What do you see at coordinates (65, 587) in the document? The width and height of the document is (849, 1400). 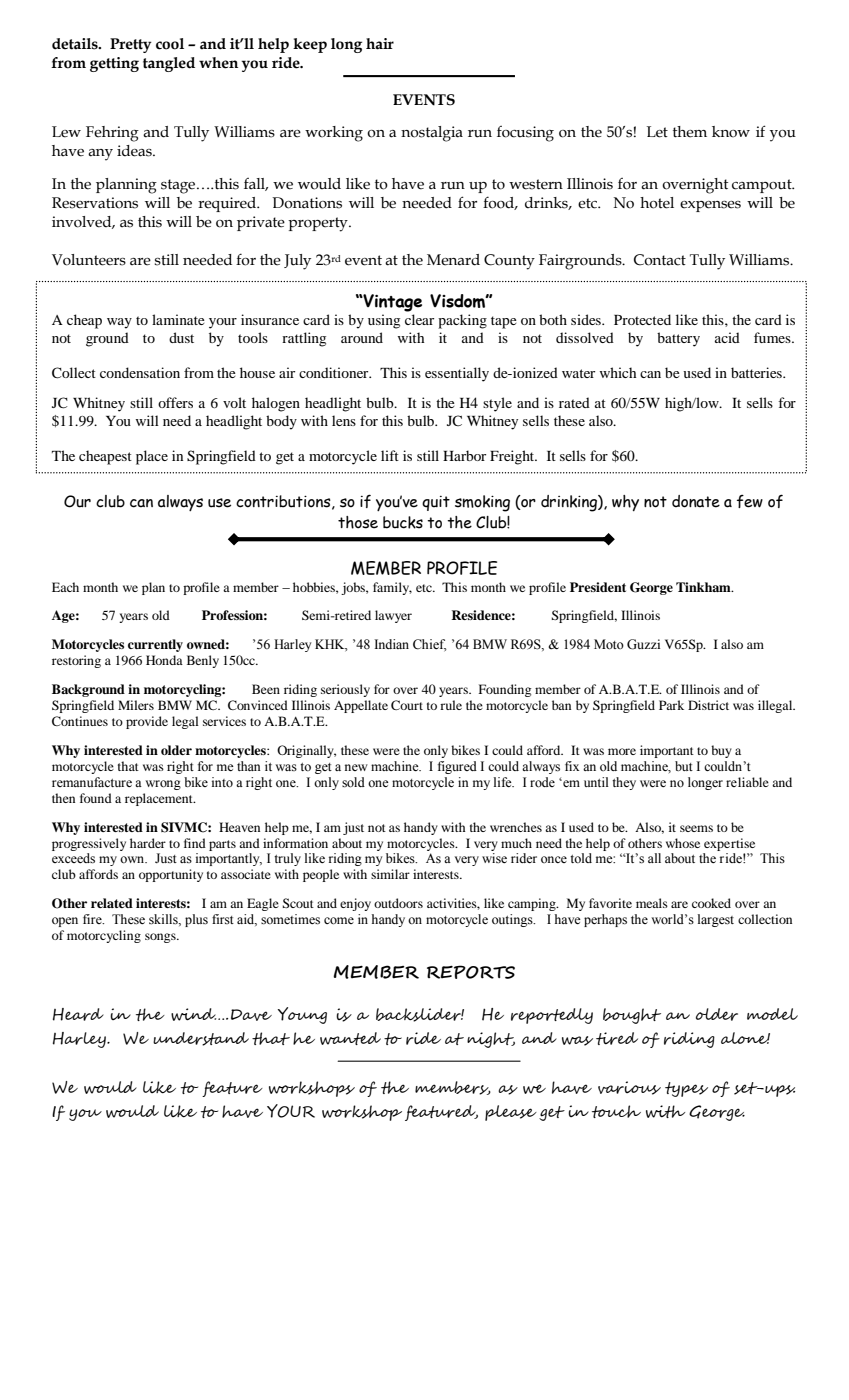 I see `Each` at bounding box center [65, 587].
